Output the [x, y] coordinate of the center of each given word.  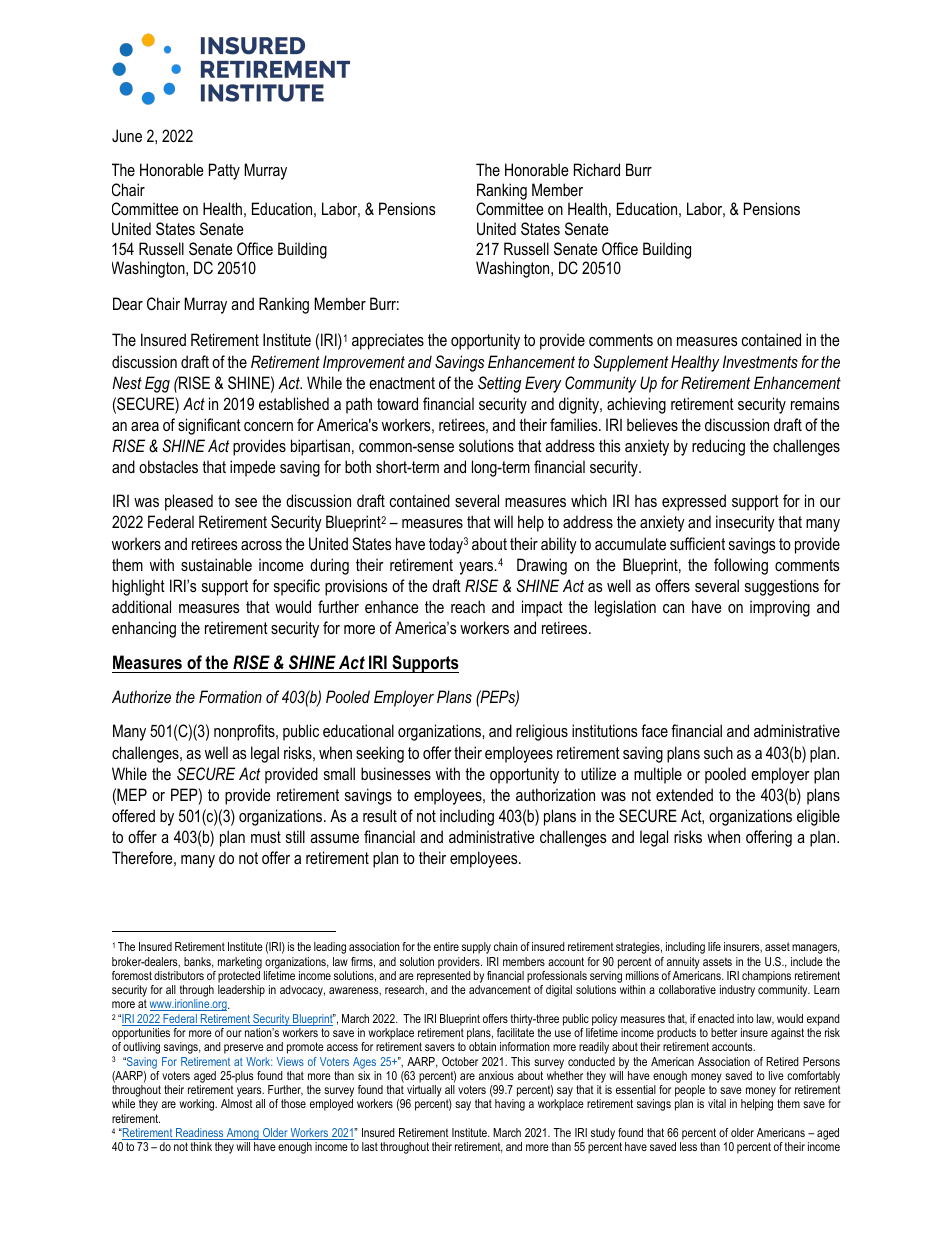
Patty [224, 171]
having [510, 1105]
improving [780, 608]
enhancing [144, 629]
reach [468, 606]
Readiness [200, 1134]
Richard [597, 169]
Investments [760, 361]
